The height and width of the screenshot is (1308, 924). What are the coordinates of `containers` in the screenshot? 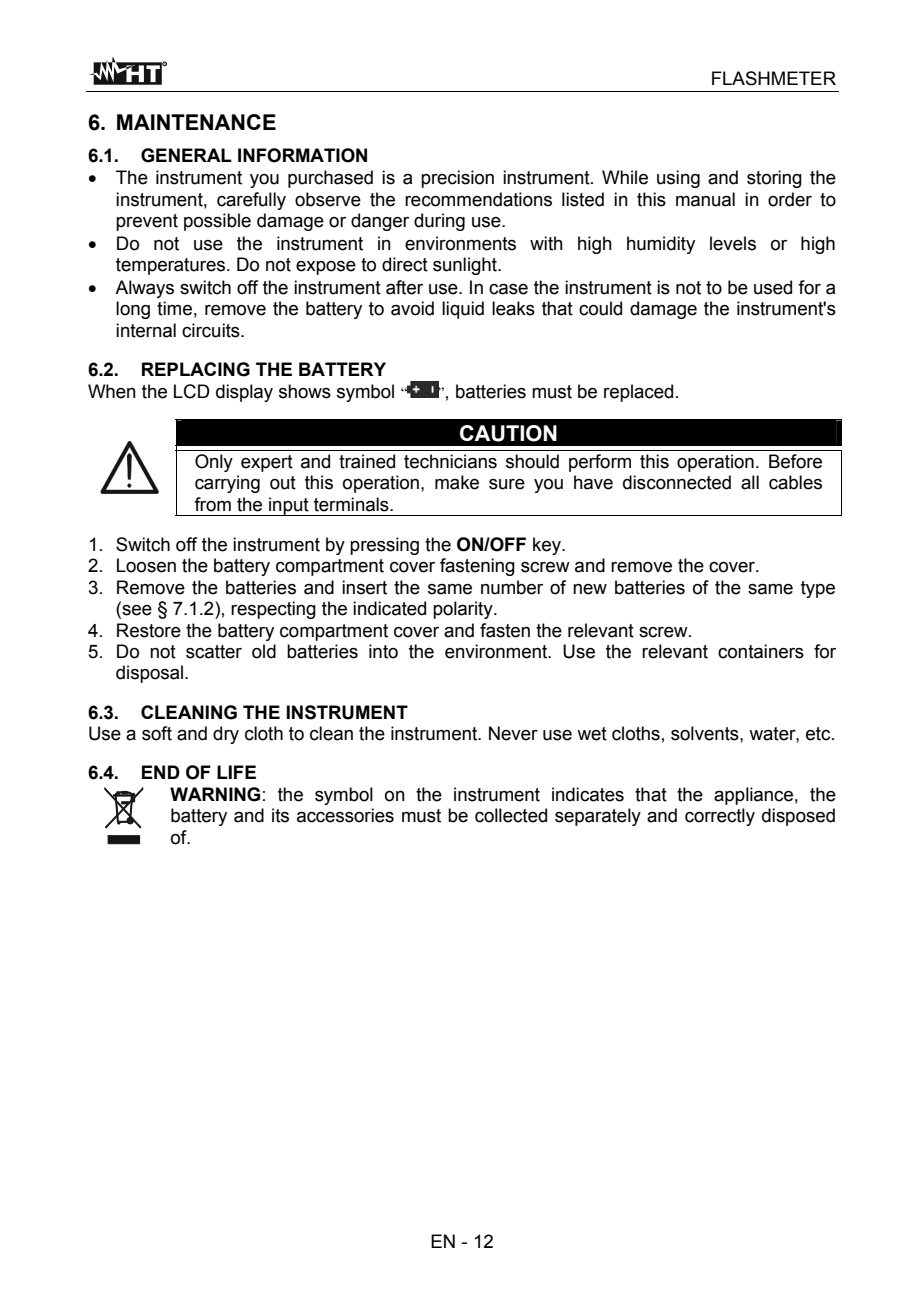 It's located at (761, 651).
